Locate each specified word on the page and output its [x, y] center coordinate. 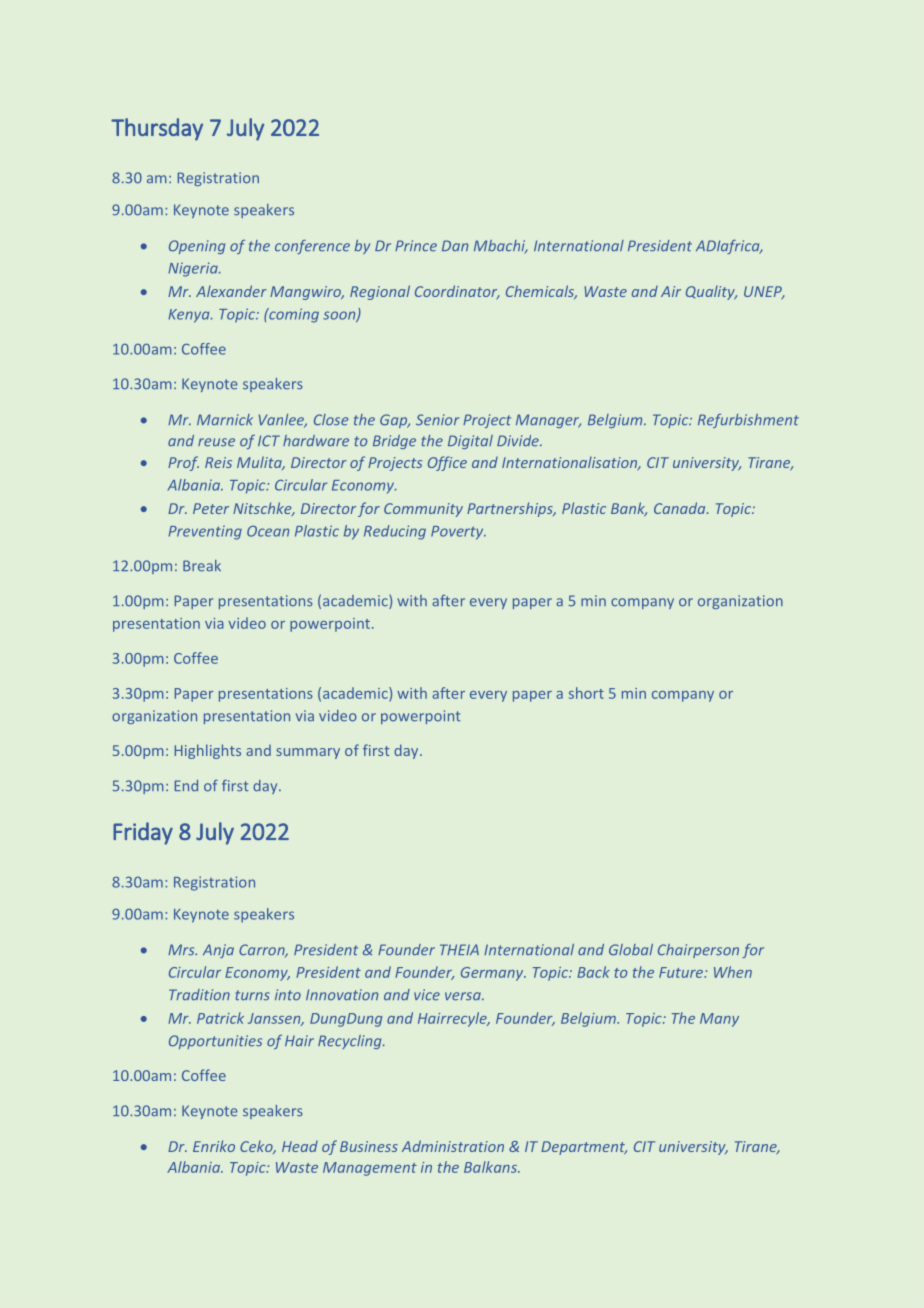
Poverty [458, 533]
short [586, 693]
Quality [711, 292]
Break [202, 566]
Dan [455, 245]
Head [300, 1146]
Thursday [157, 129]
